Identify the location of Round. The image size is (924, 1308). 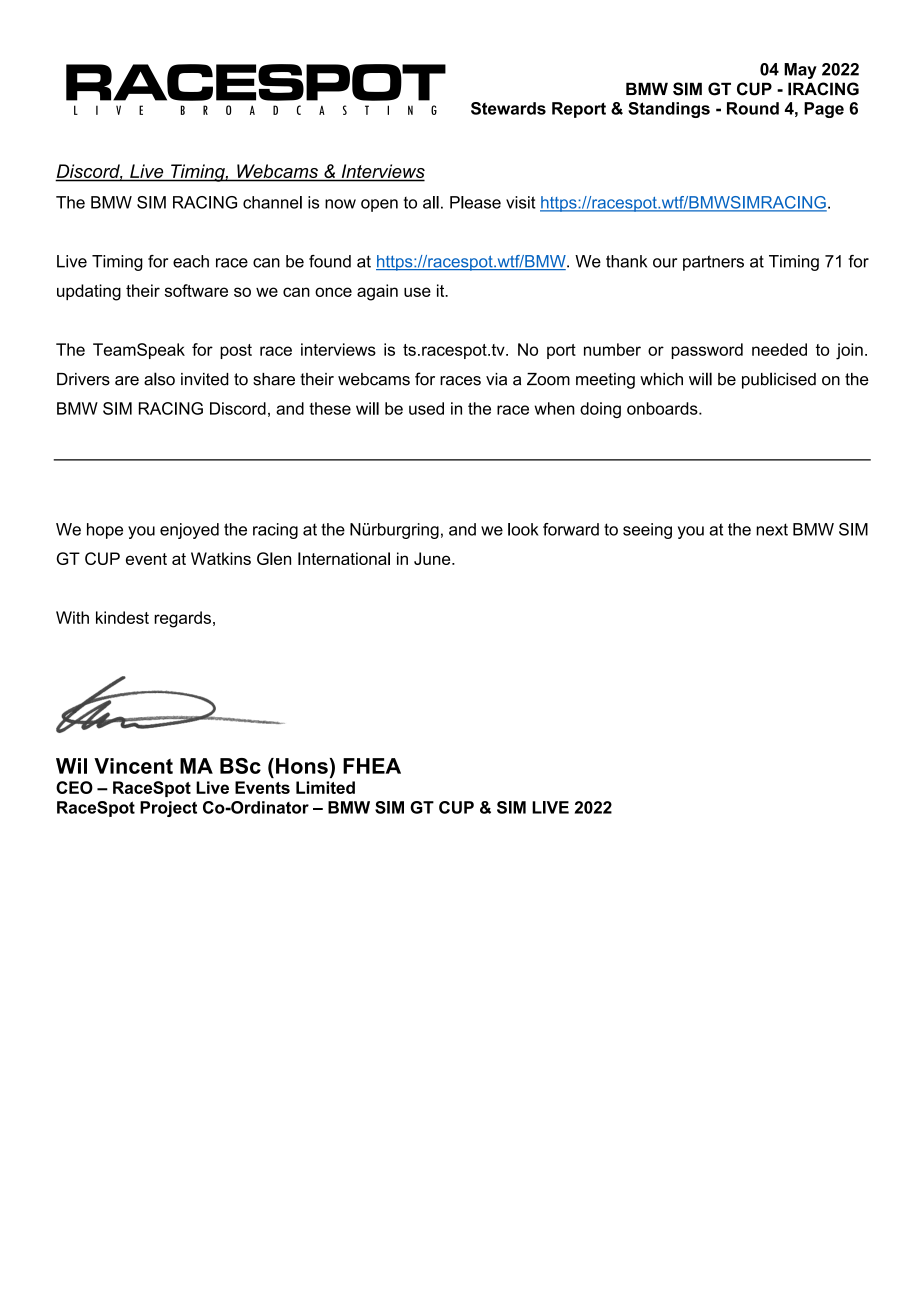
(753, 108).
